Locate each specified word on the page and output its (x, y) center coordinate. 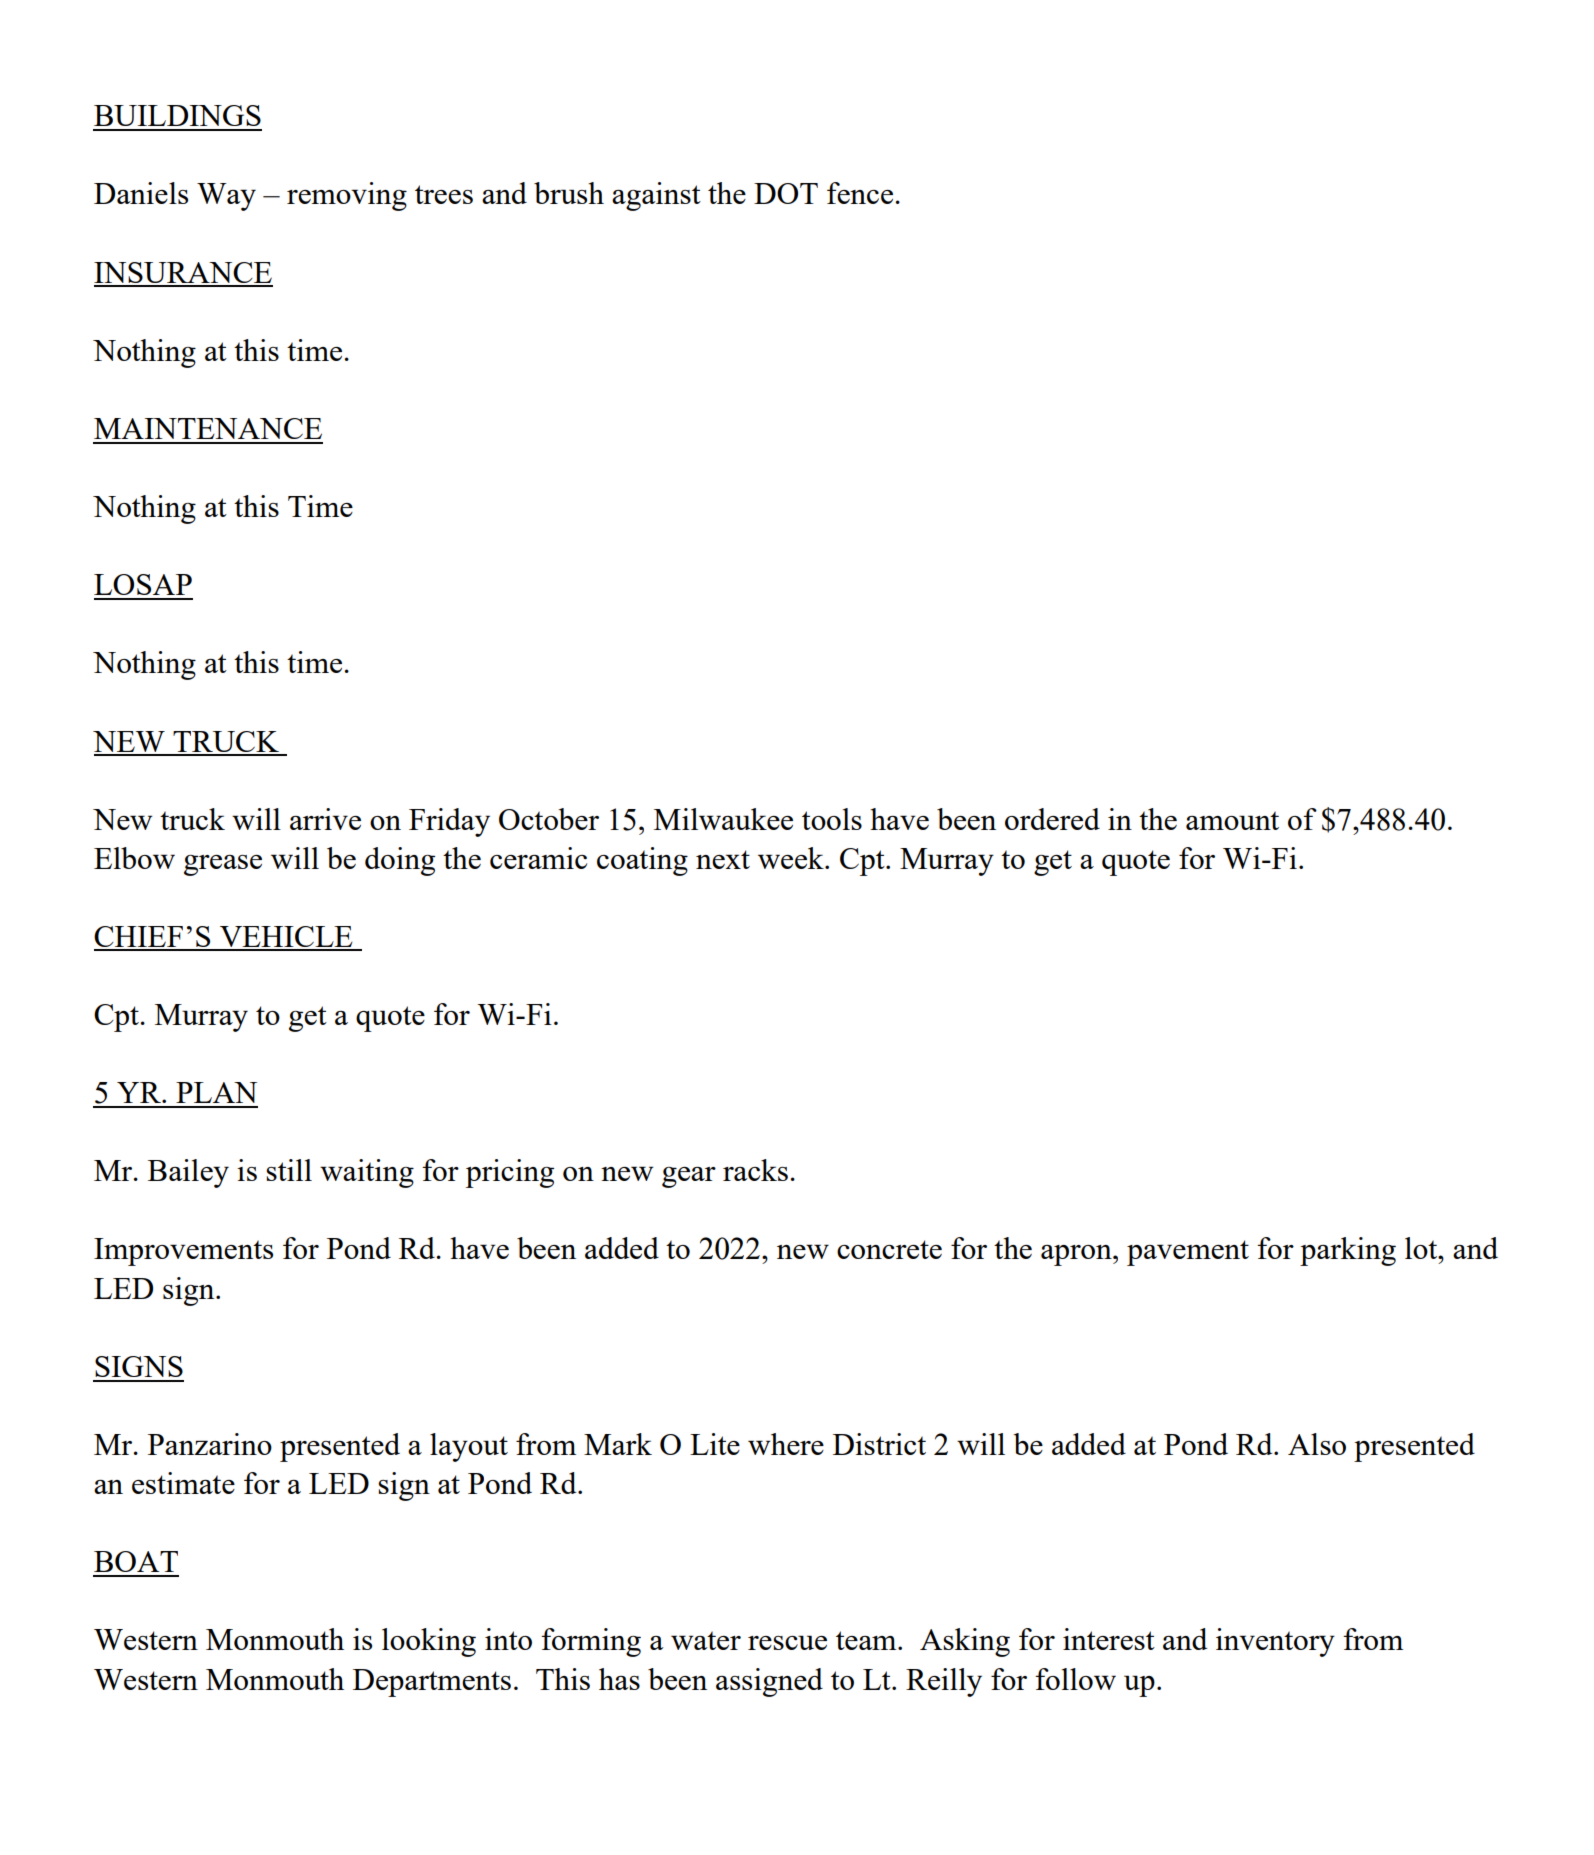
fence (861, 193)
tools (832, 819)
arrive (325, 819)
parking (1348, 1251)
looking (429, 1642)
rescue (787, 1642)
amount (1232, 820)
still (289, 1170)
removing (347, 196)
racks (755, 1170)
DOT (786, 193)
